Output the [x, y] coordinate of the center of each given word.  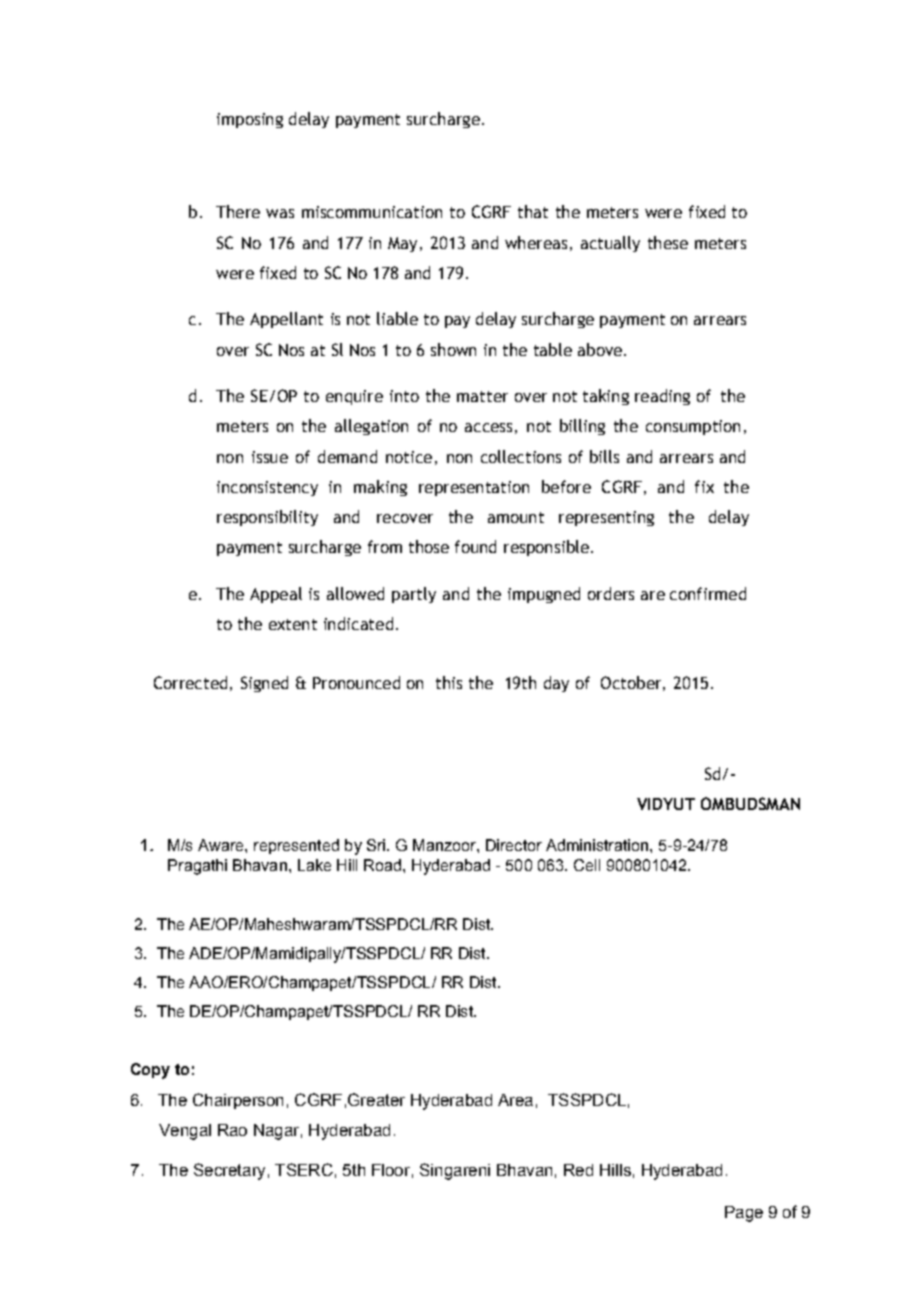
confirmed [708, 593]
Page [744, 1214]
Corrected [190, 682]
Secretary [229, 1171]
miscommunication [372, 212]
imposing [250, 120]
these [668, 242]
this [449, 682]
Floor [391, 1170]
